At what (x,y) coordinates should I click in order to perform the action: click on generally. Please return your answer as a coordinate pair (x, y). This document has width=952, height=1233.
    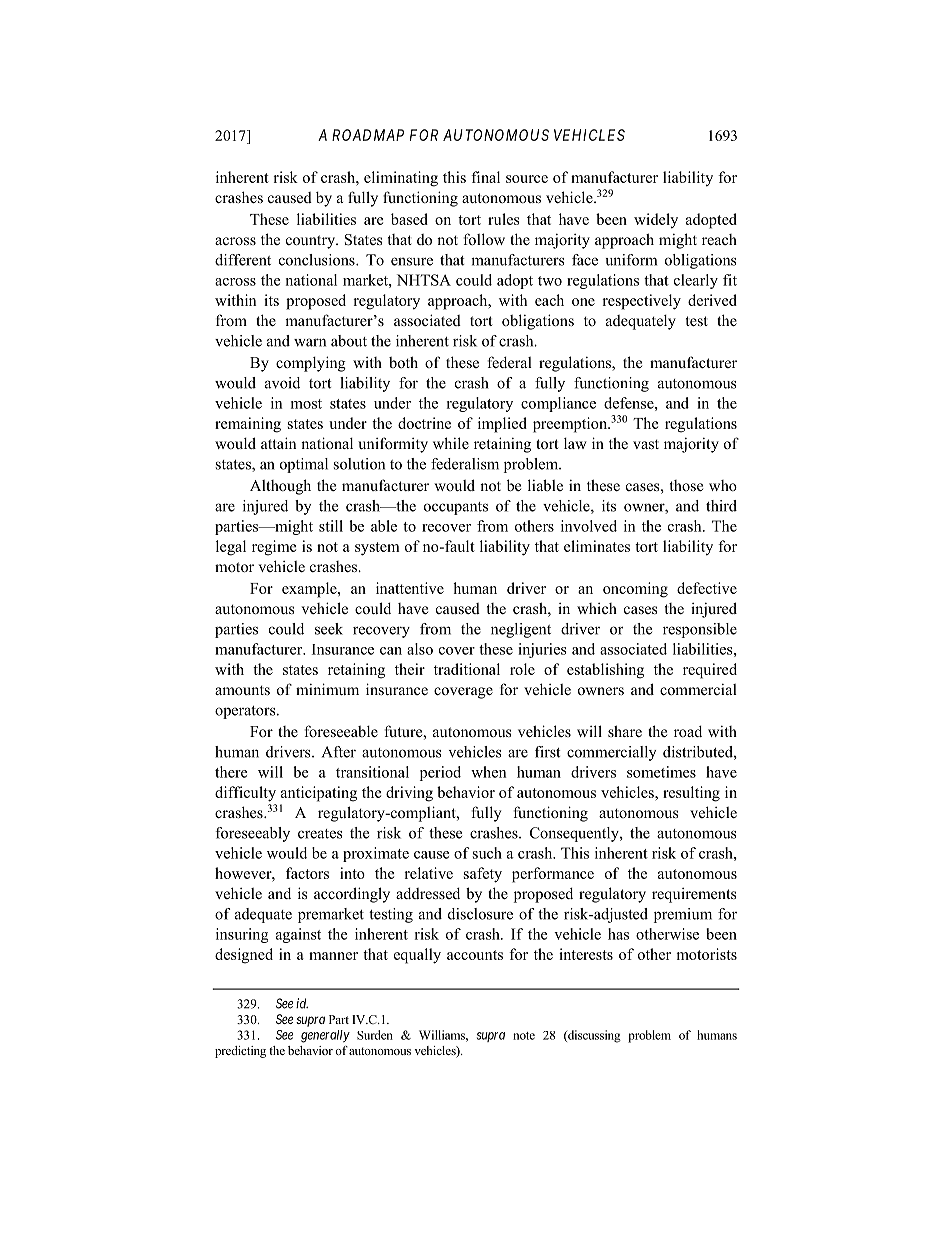
    Looking at the image, I should click on (325, 1036).
